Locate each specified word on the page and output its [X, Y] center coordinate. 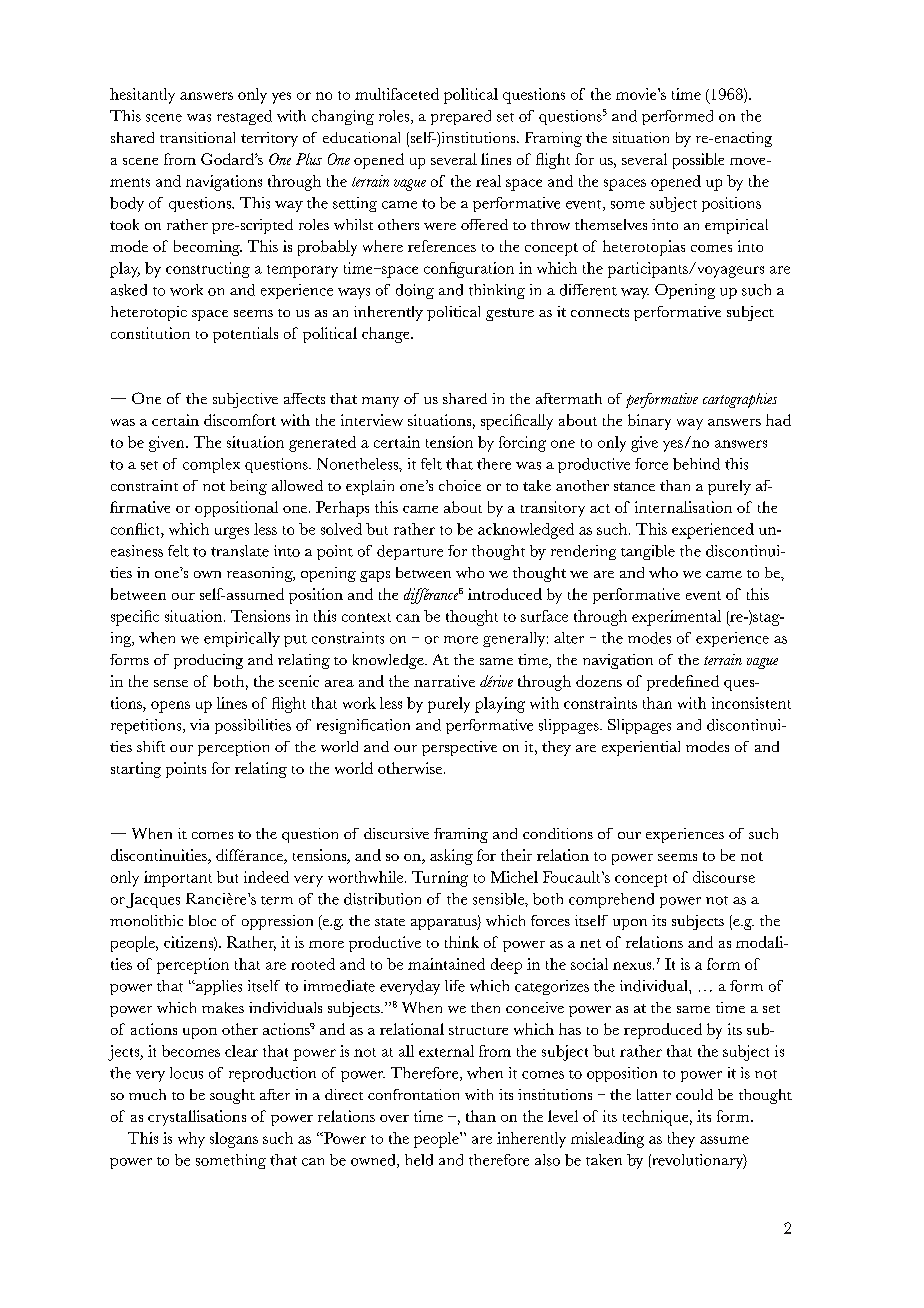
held [419, 1160]
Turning [440, 879]
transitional [197, 137]
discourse [724, 877]
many [380, 402]
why [191, 1140]
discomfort [240, 420]
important [178, 879]
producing [208, 661]
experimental [676, 618]
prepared [461, 117]
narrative [444, 681]
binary [649, 422]
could [694, 1094]
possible [698, 161]
